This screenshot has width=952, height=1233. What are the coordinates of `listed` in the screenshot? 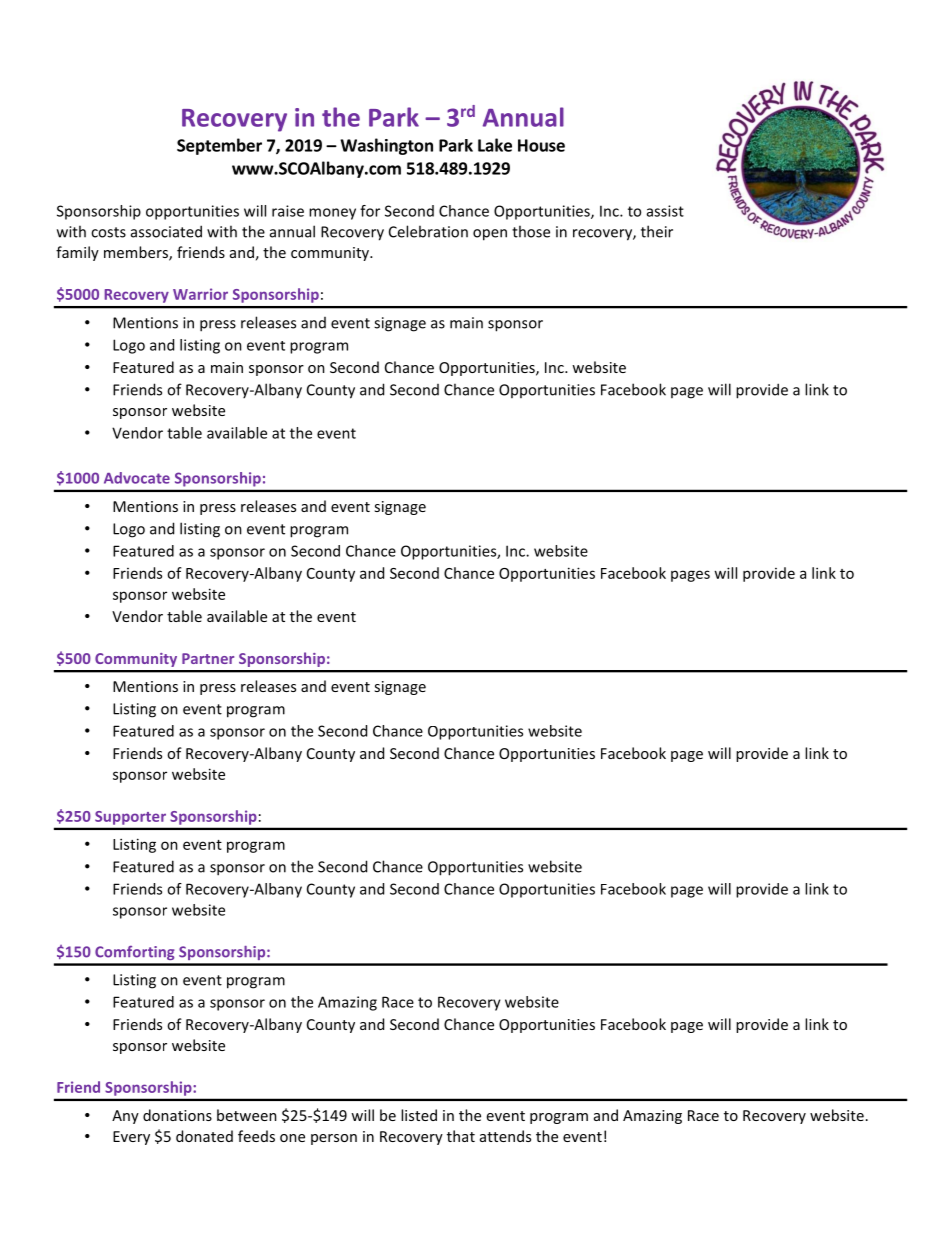 It's located at (419, 1115).
